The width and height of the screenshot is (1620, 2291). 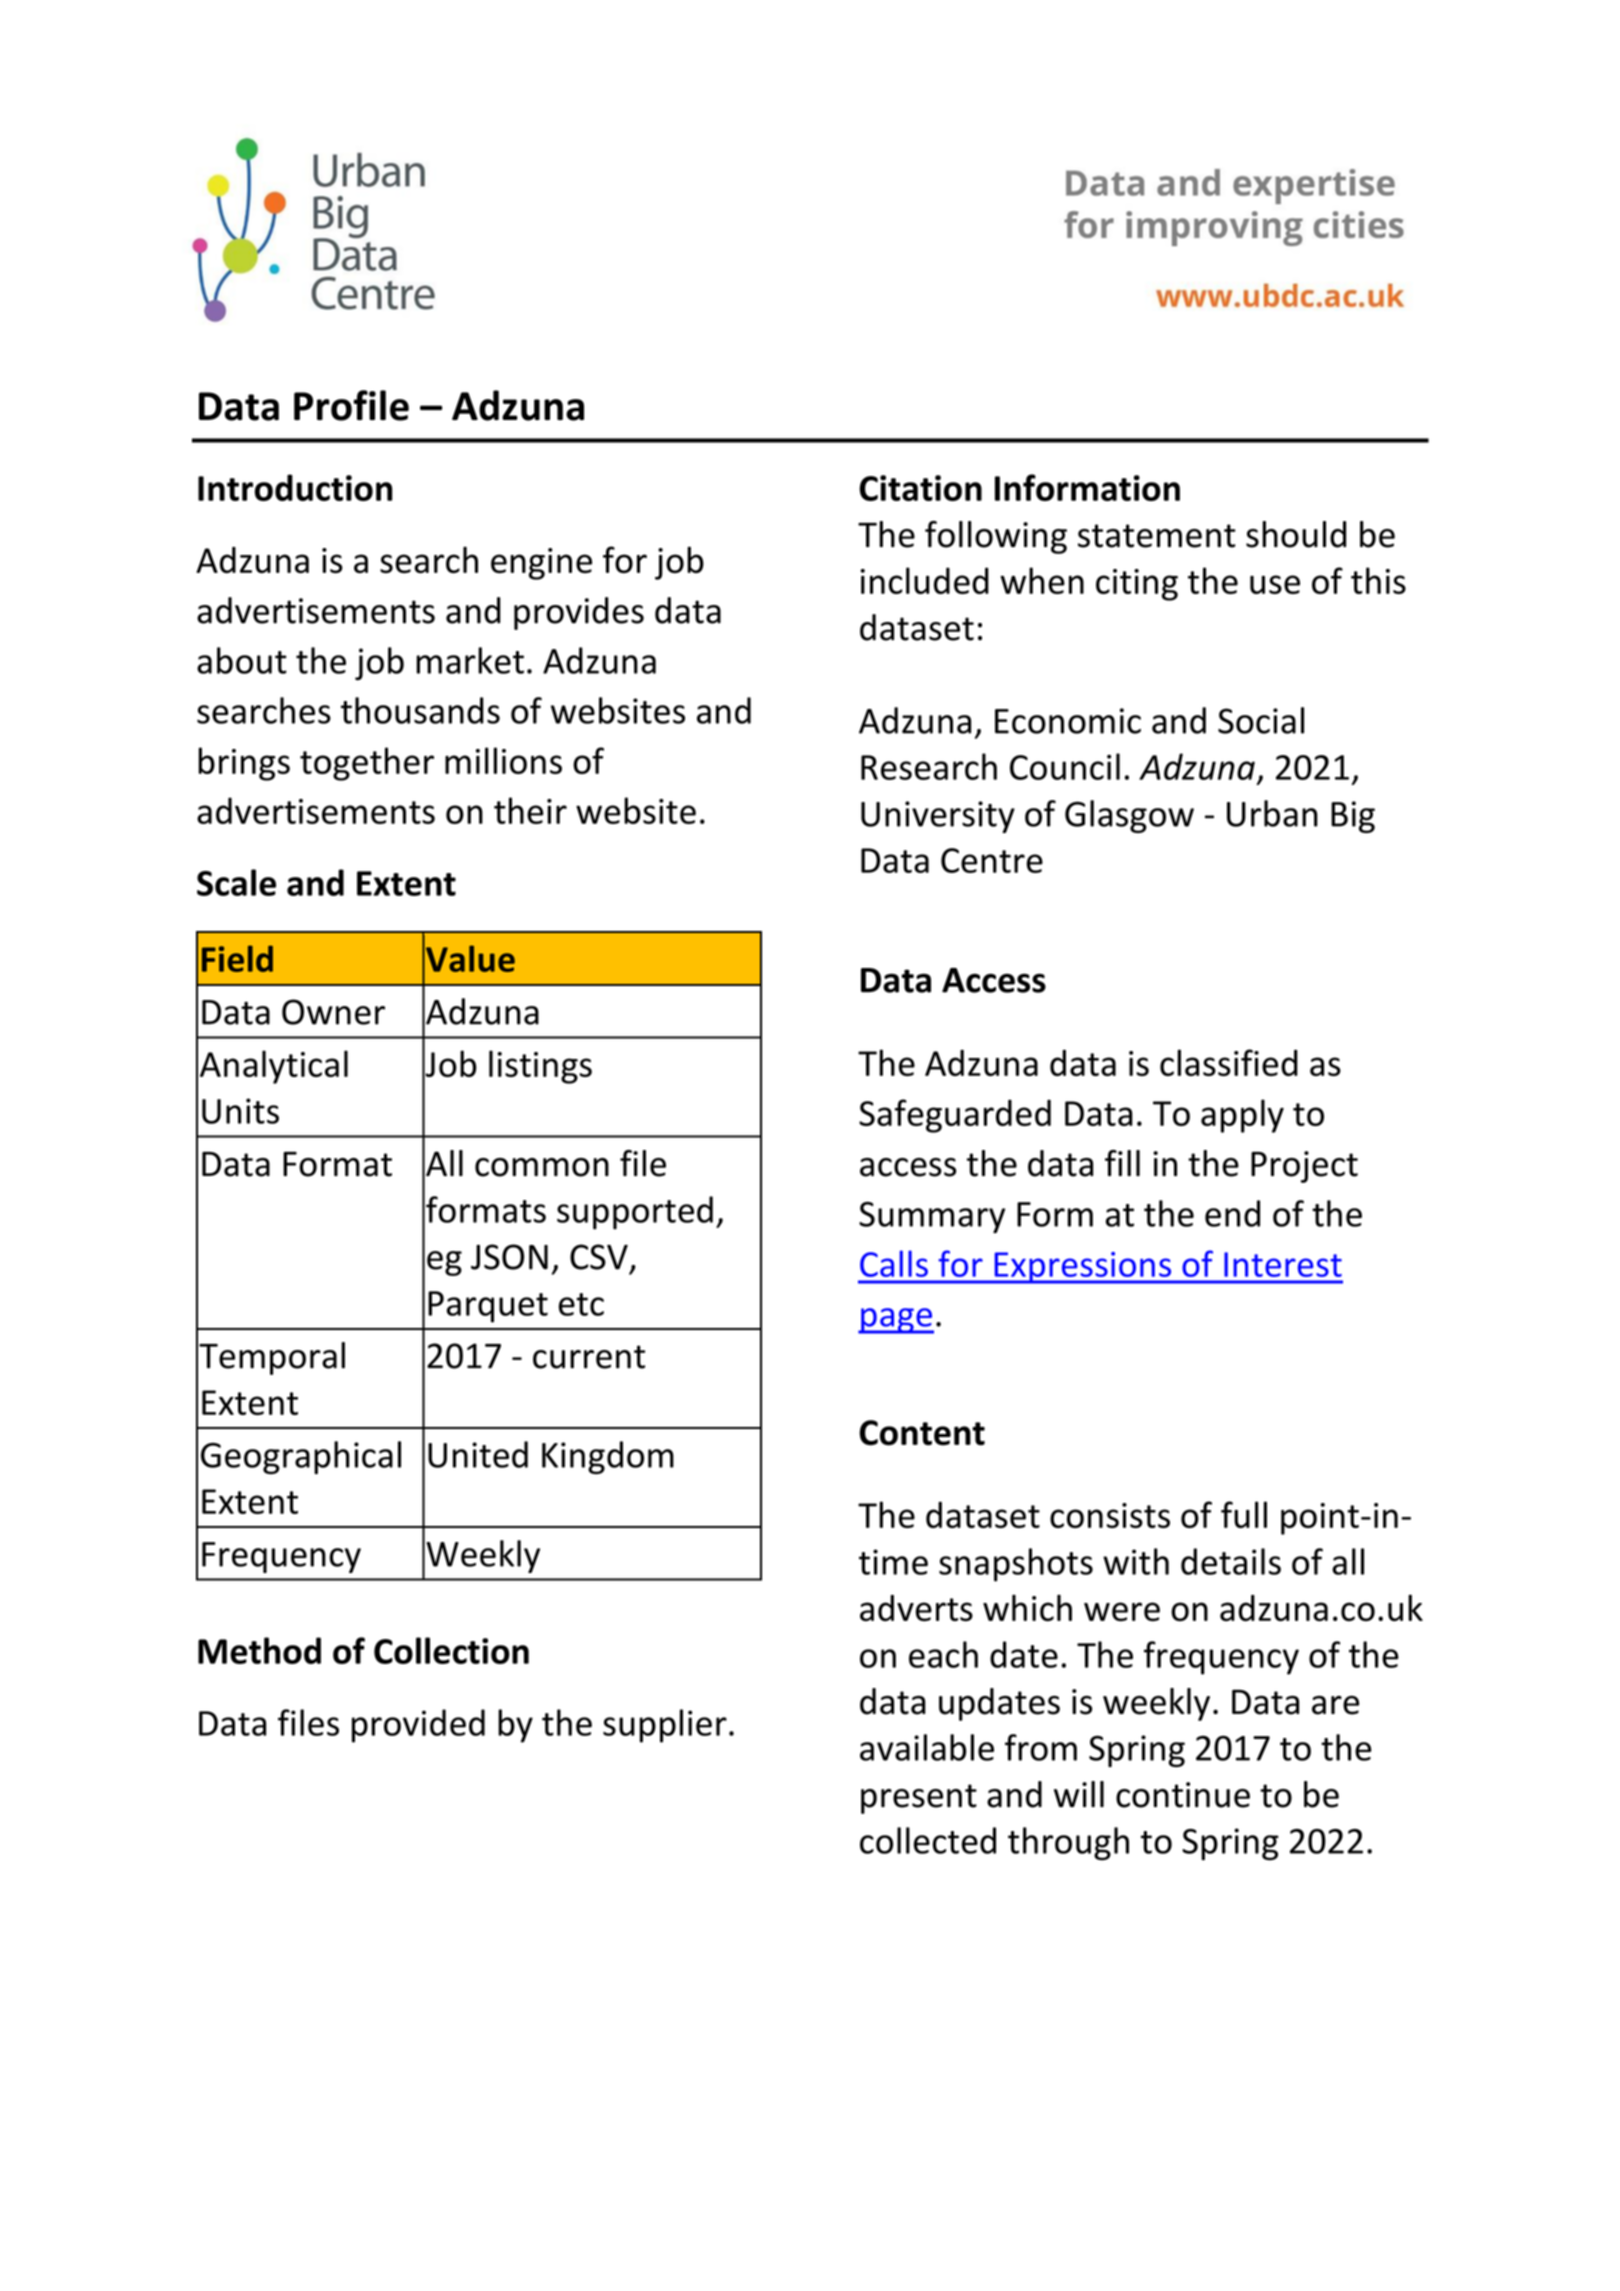 What do you see at coordinates (1283, 1264) in the screenshot?
I see `Interest` at bounding box center [1283, 1264].
